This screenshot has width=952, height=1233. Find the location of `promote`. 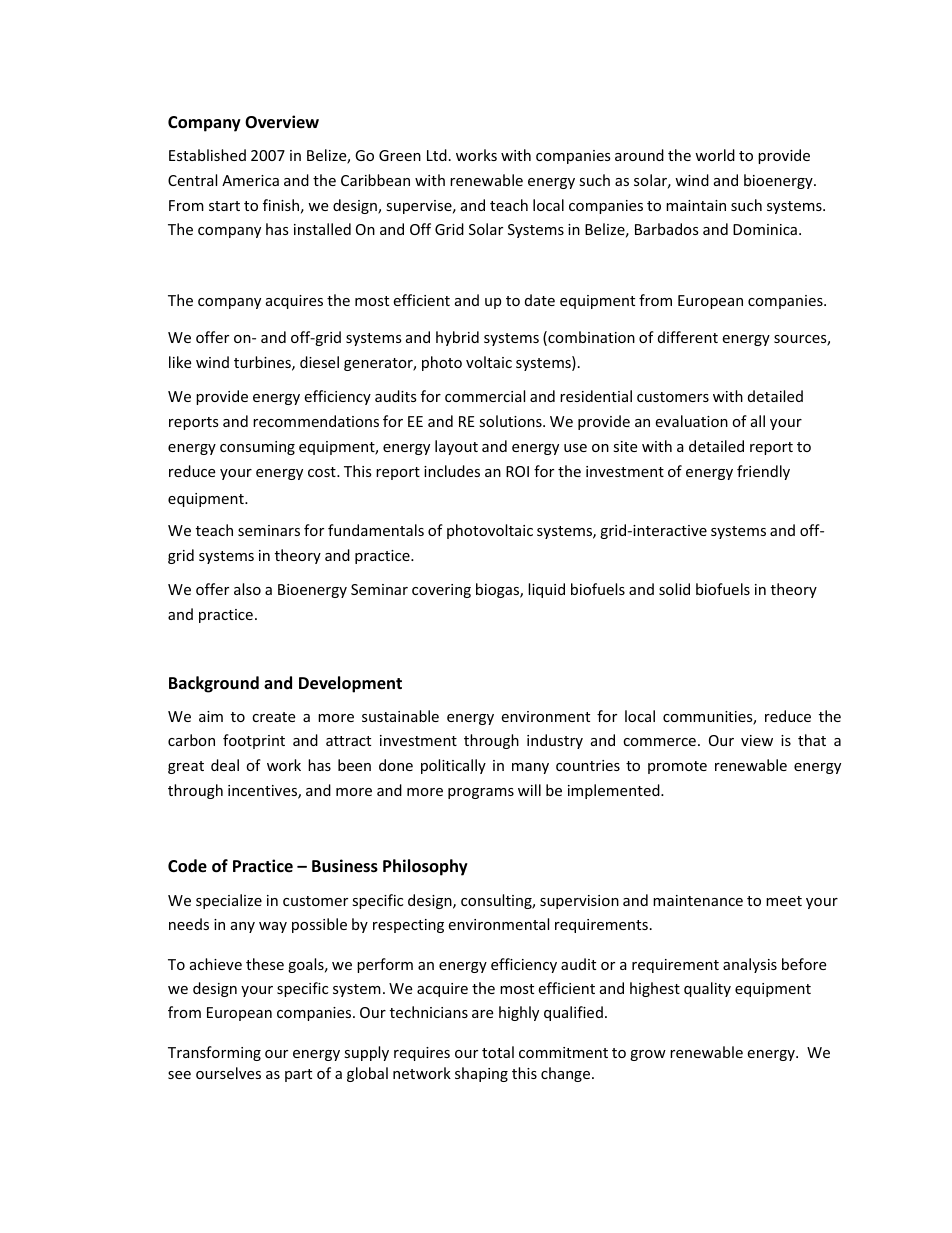

promote is located at coordinates (677, 767).
